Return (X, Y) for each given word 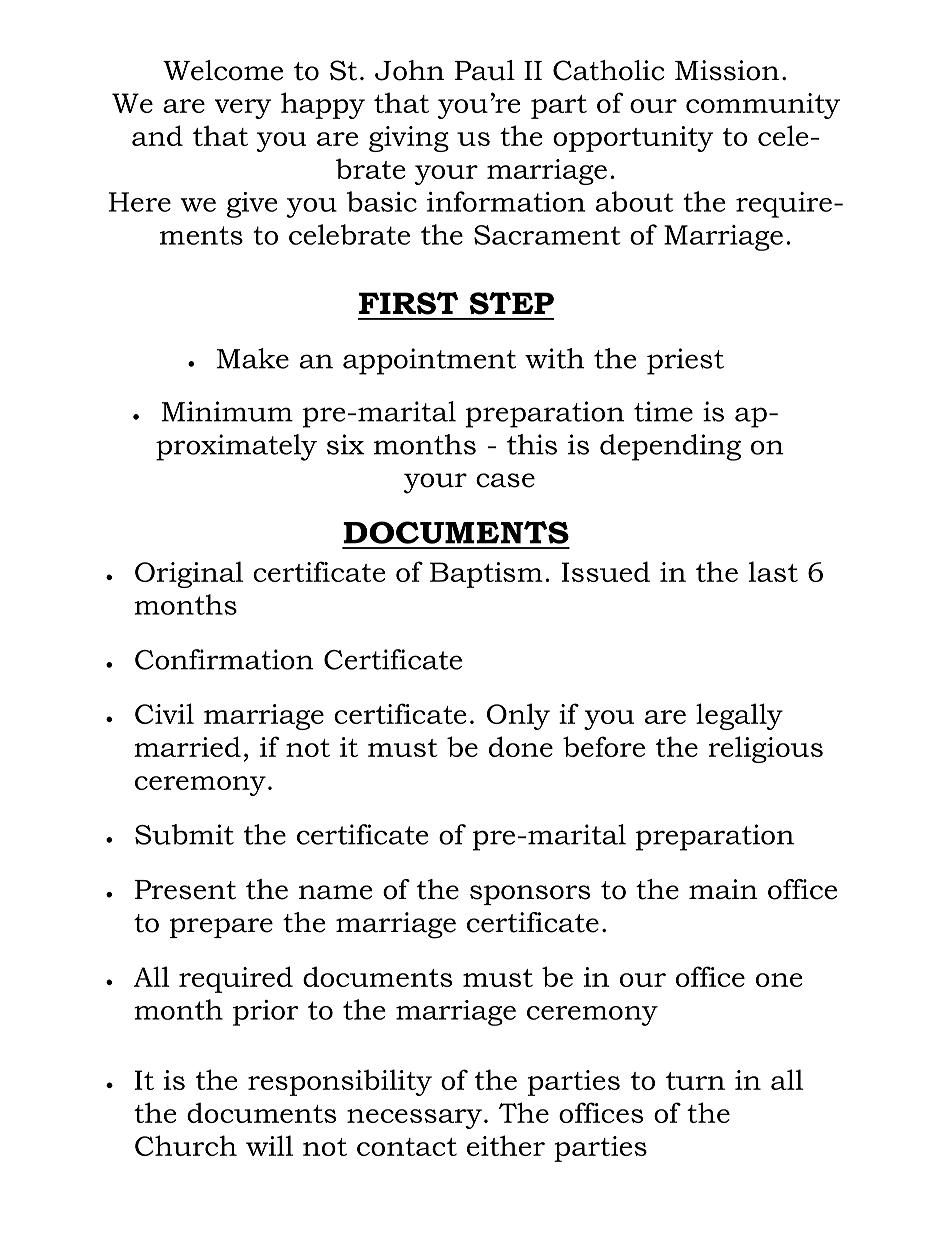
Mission (727, 70)
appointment (429, 361)
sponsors (530, 895)
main (723, 889)
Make (253, 358)
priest (685, 361)
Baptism (486, 575)
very (243, 109)
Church (186, 1145)
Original (189, 574)
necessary (414, 1119)
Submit (184, 834)
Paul (485, 70)
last (773, 571)
